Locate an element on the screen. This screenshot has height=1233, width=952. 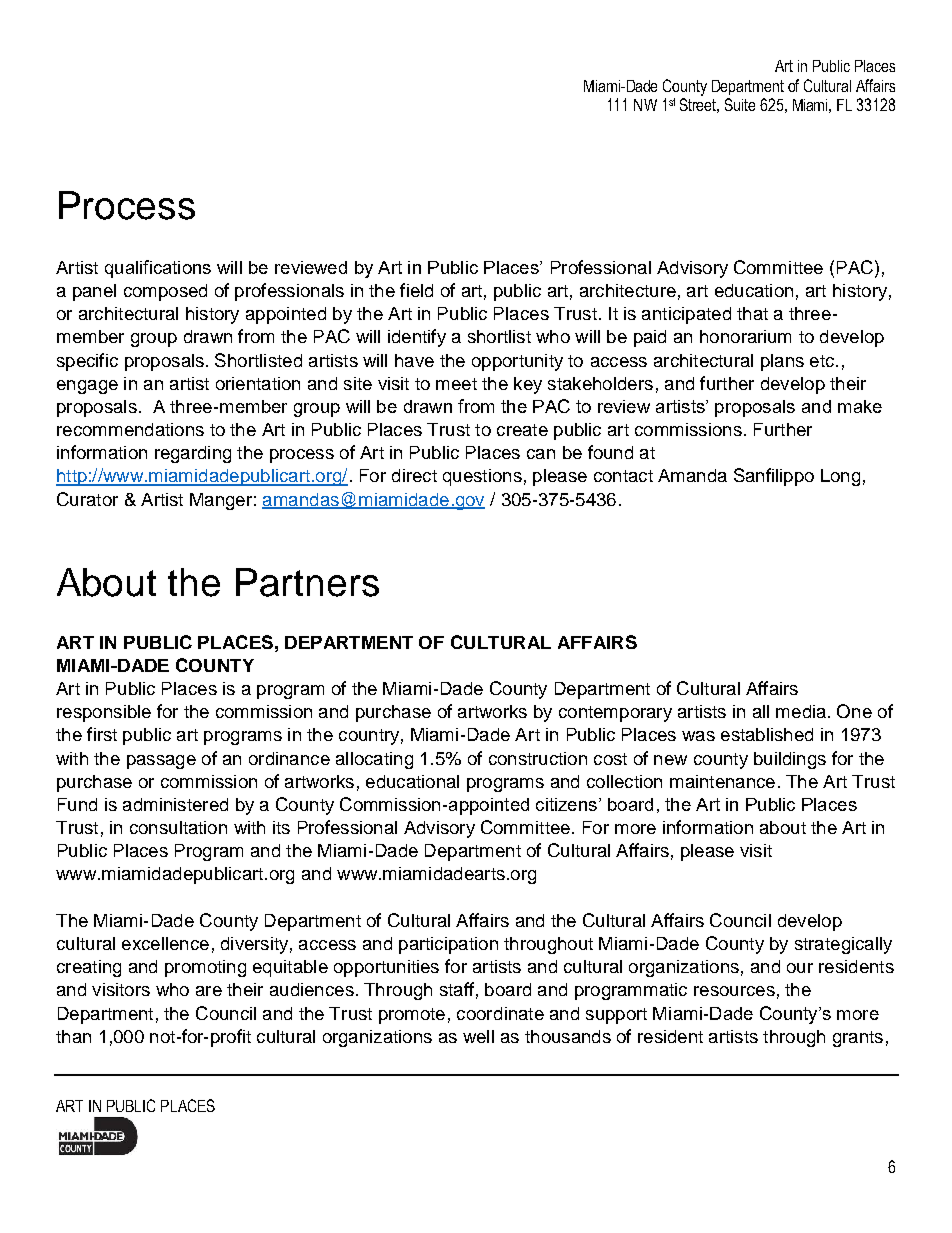
field is located at coordinates (416, 290).
